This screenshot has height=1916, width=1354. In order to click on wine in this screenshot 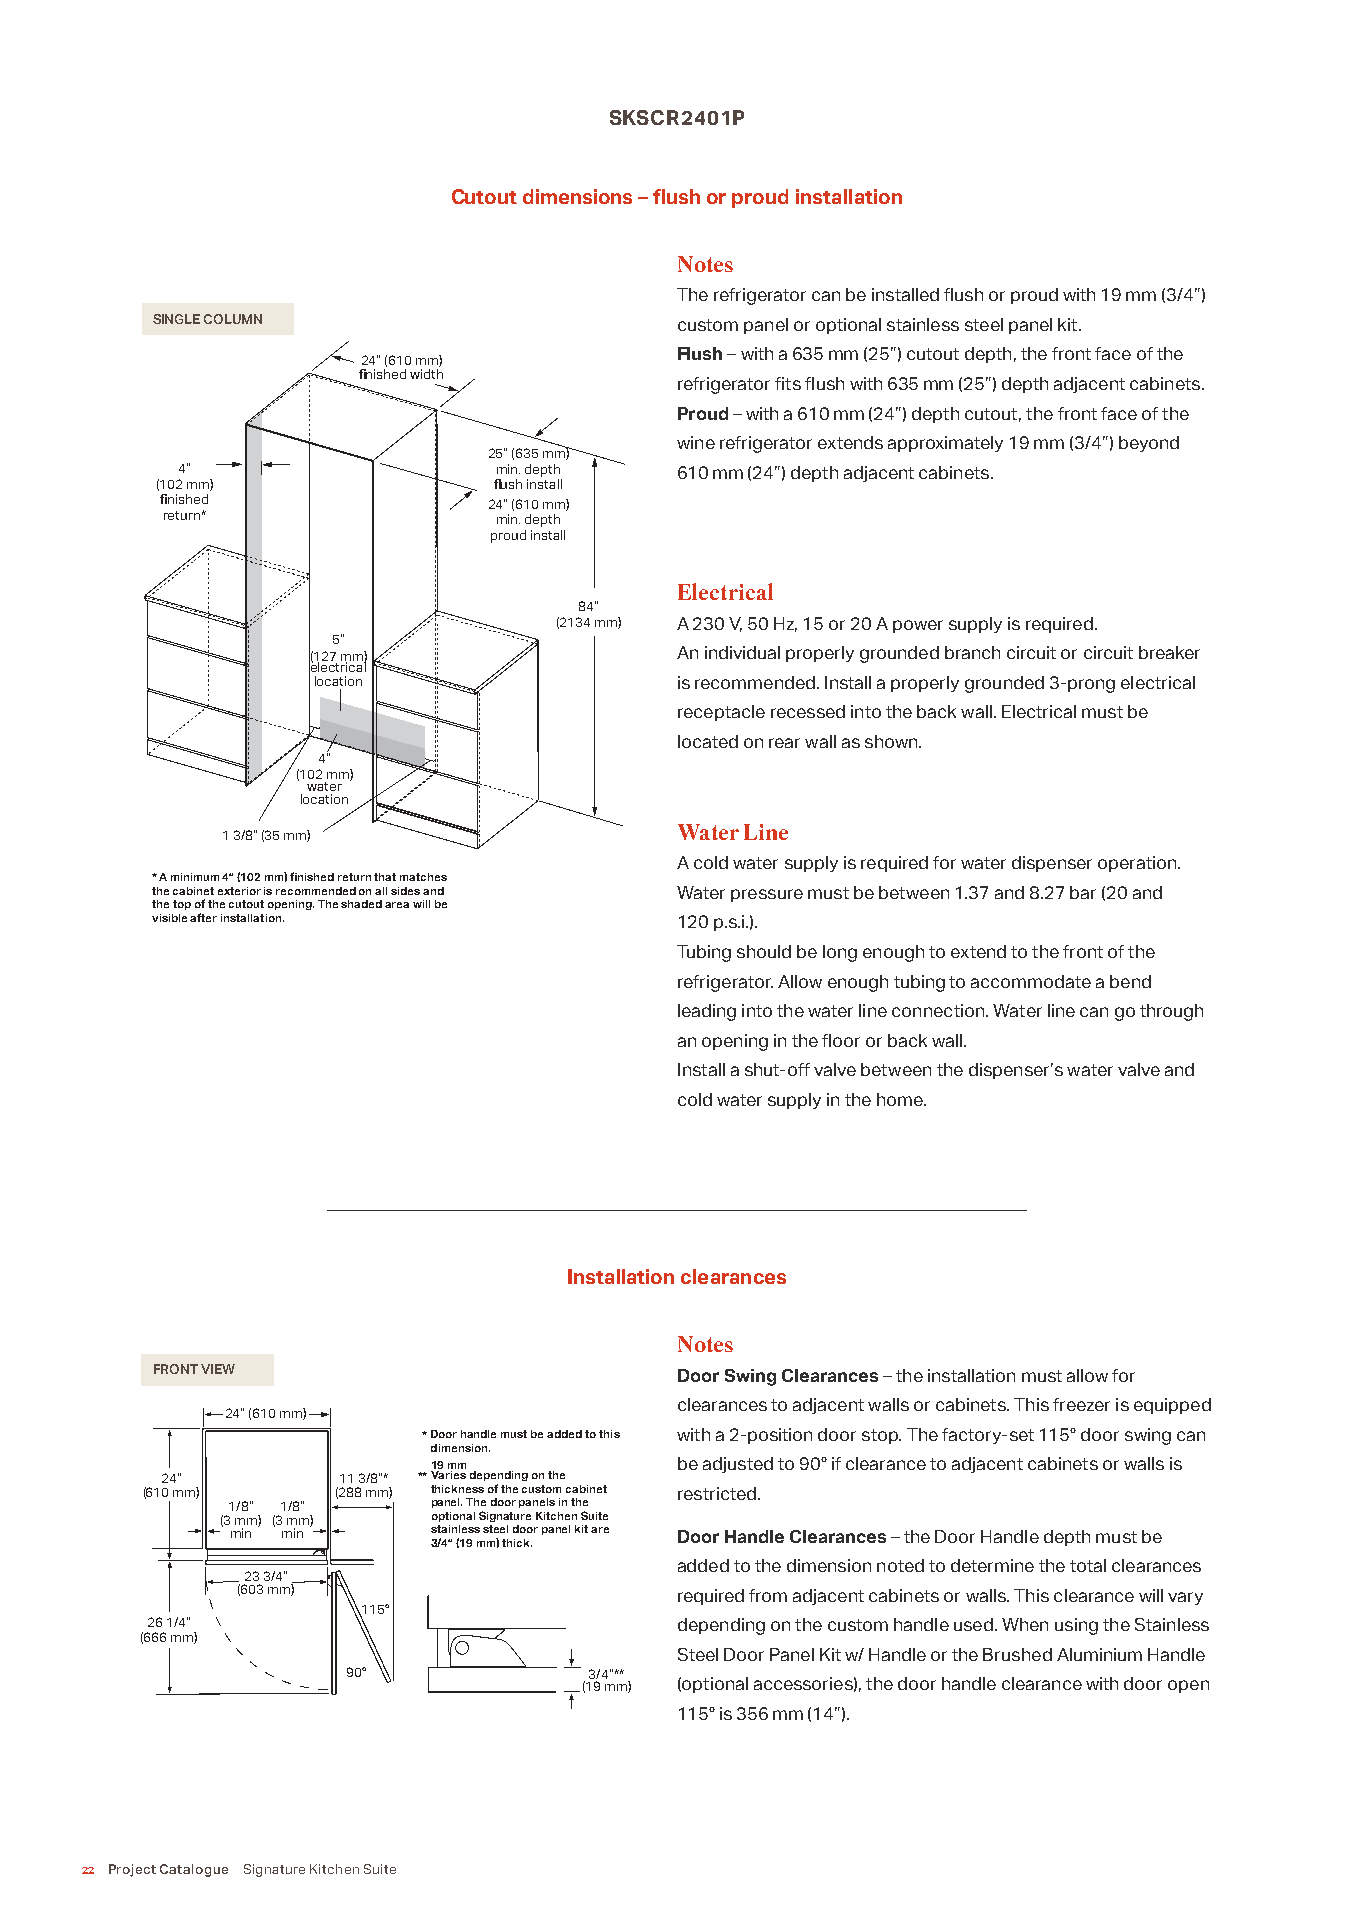, I will do `click(696, 442)`.
